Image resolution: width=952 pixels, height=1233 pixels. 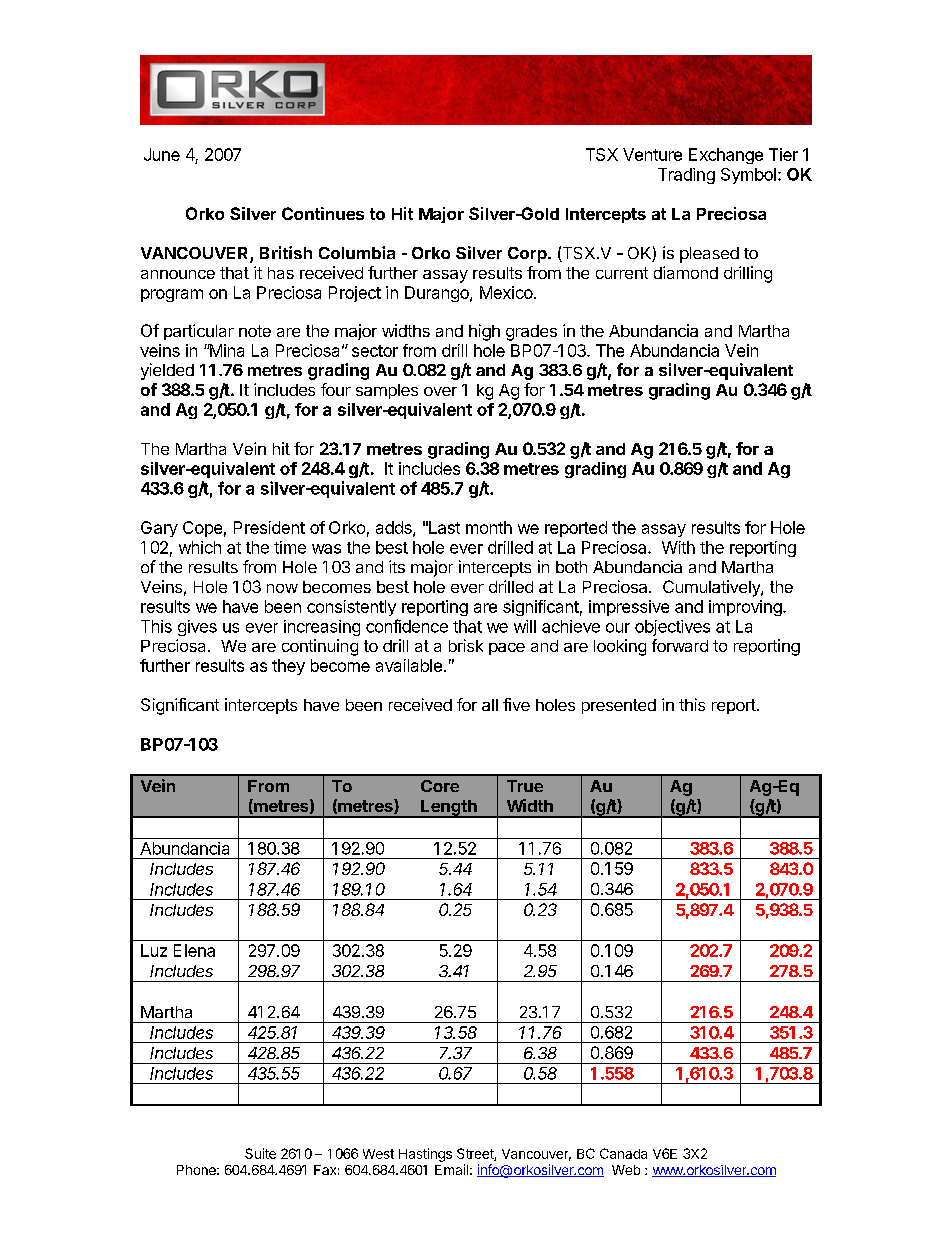 What do you see at coordinates (260, 1153) in the document?
I see `Suite` at bounding box center [260, 1153].
